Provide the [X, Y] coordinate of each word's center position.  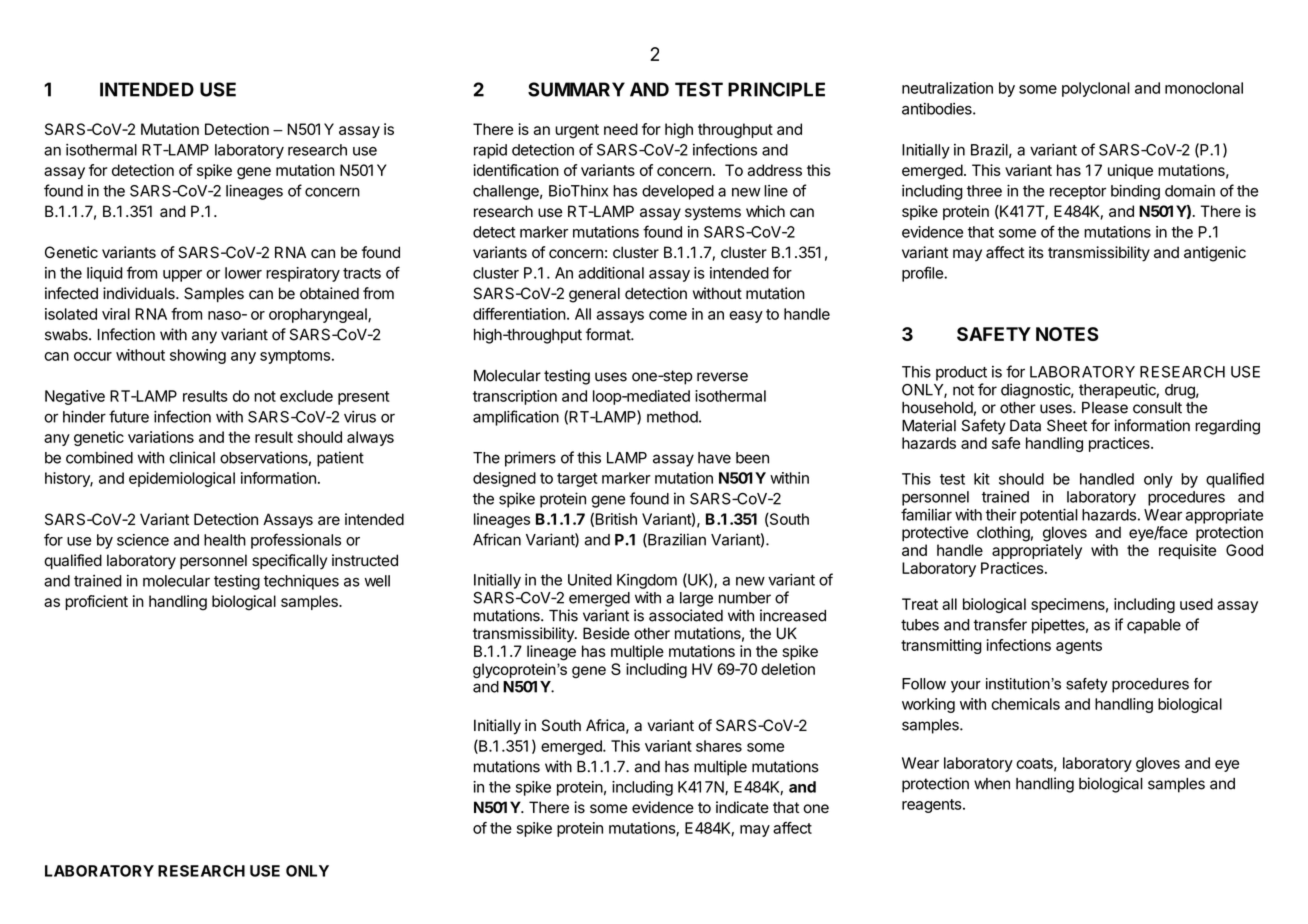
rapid [490, 151]
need [621, 129]
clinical [192, 457]
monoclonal [1204, 88]
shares [719, 746]
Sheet [1067, 425]
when [992, 784]
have [714, 458]
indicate [742, 807]
